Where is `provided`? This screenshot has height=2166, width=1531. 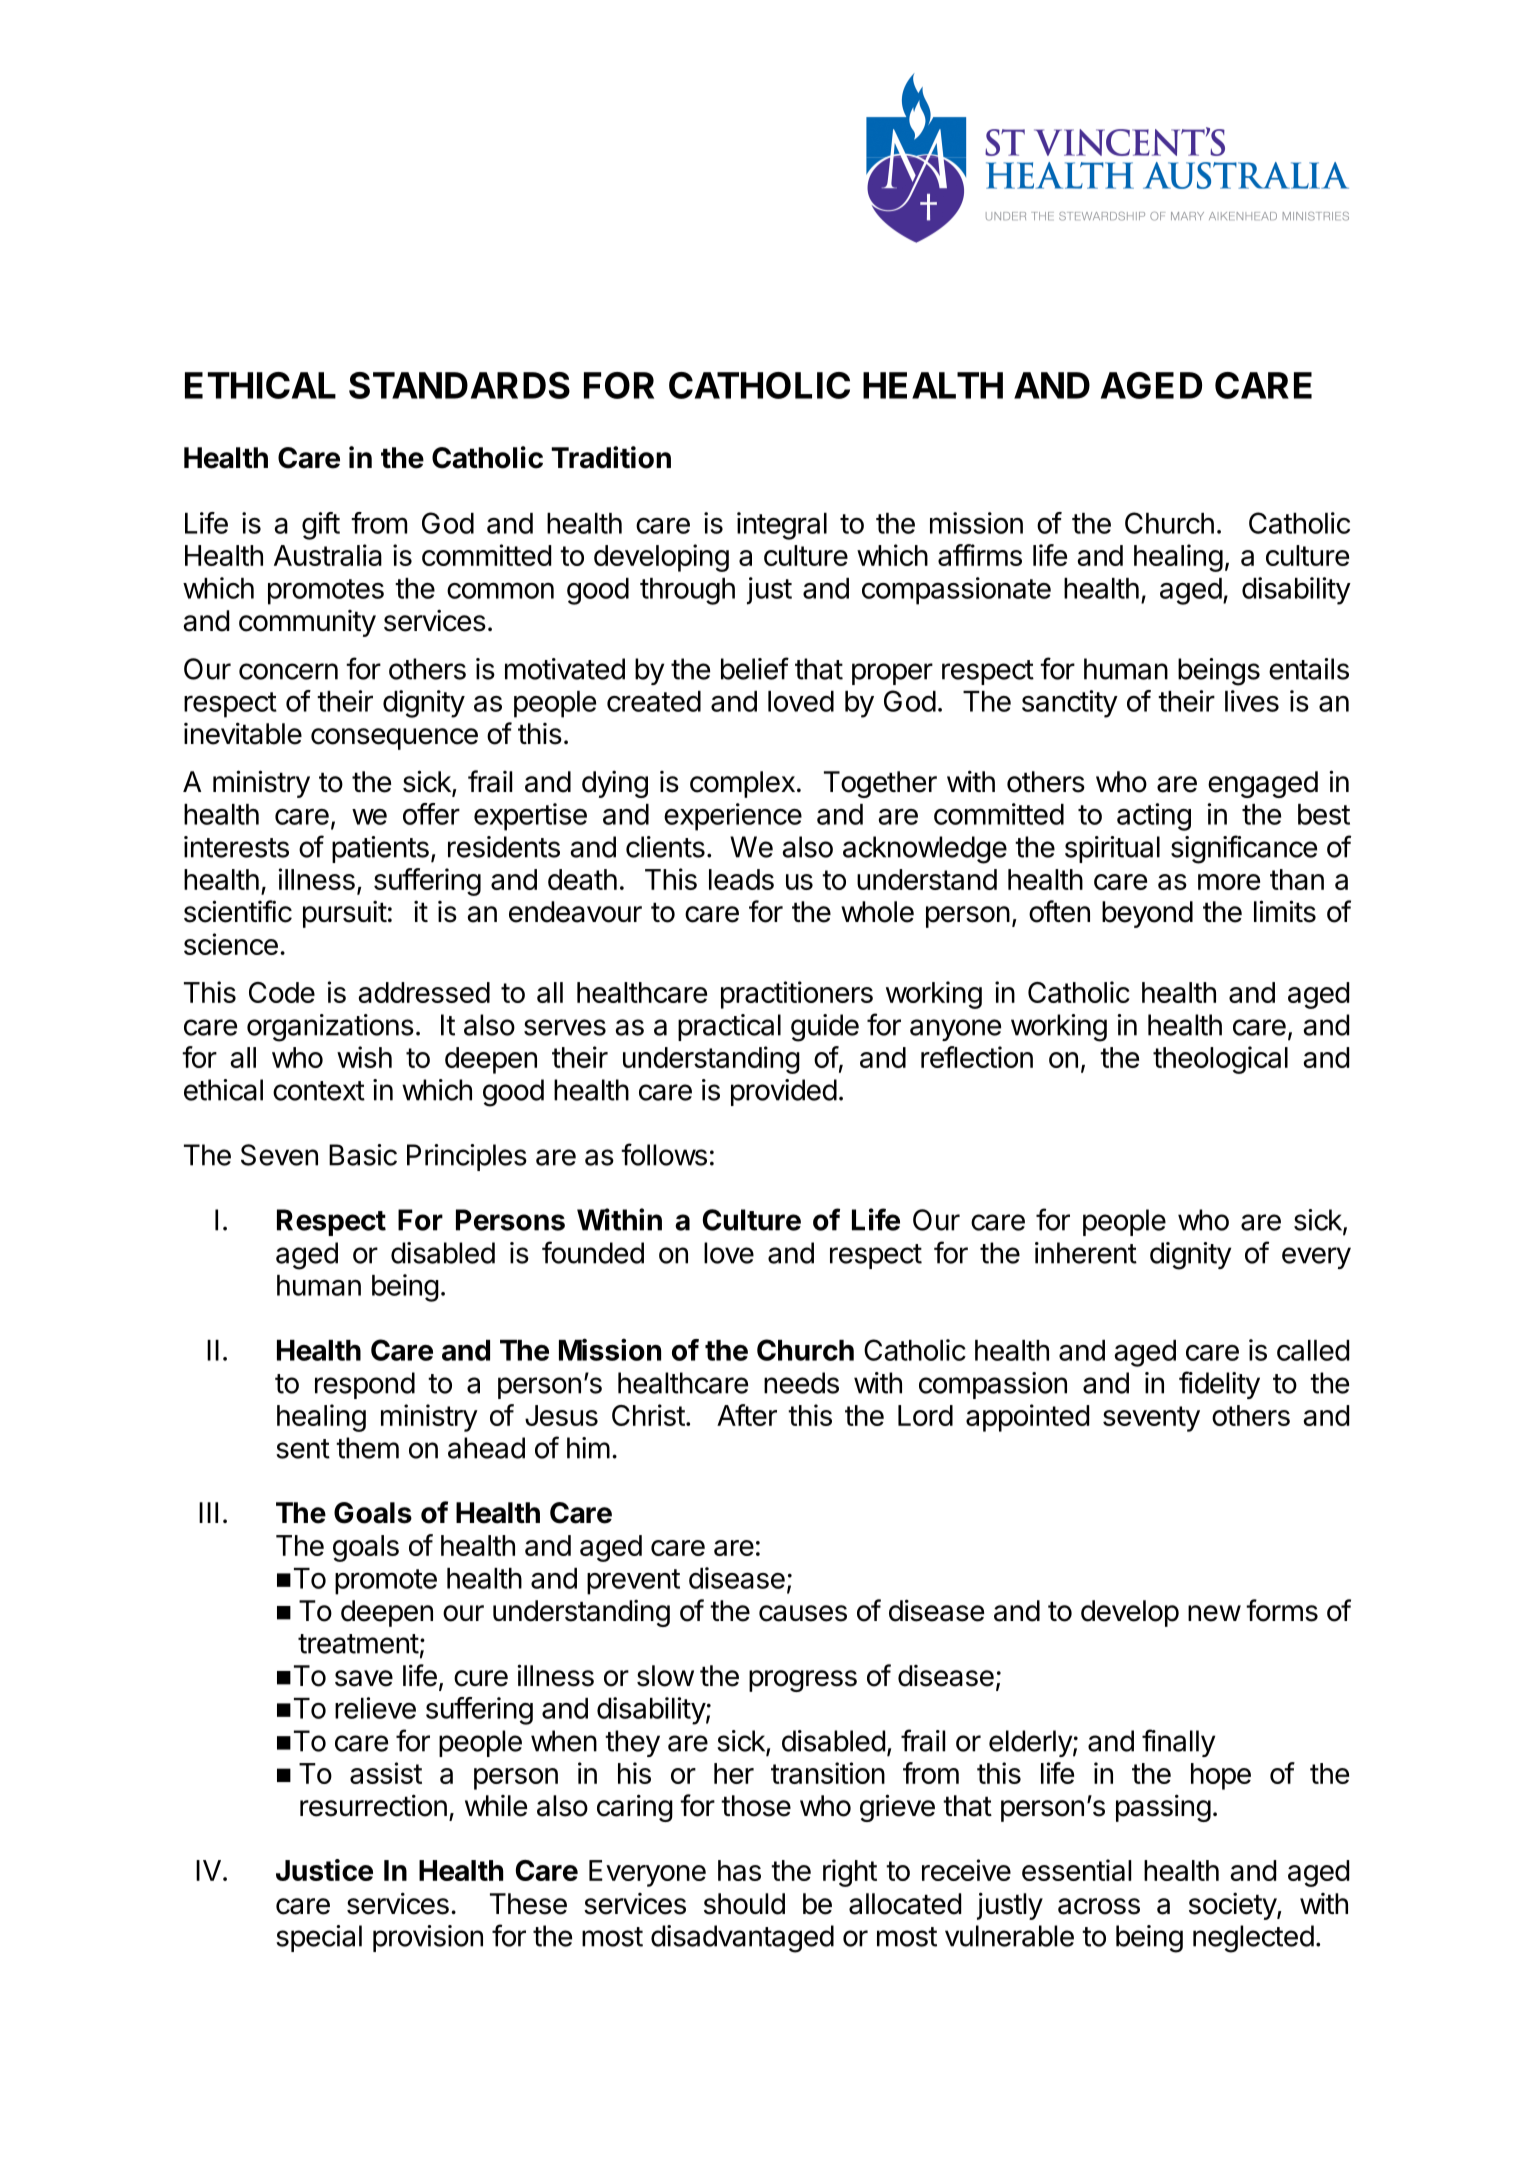 provided is located at coordinates (784, 1092).
